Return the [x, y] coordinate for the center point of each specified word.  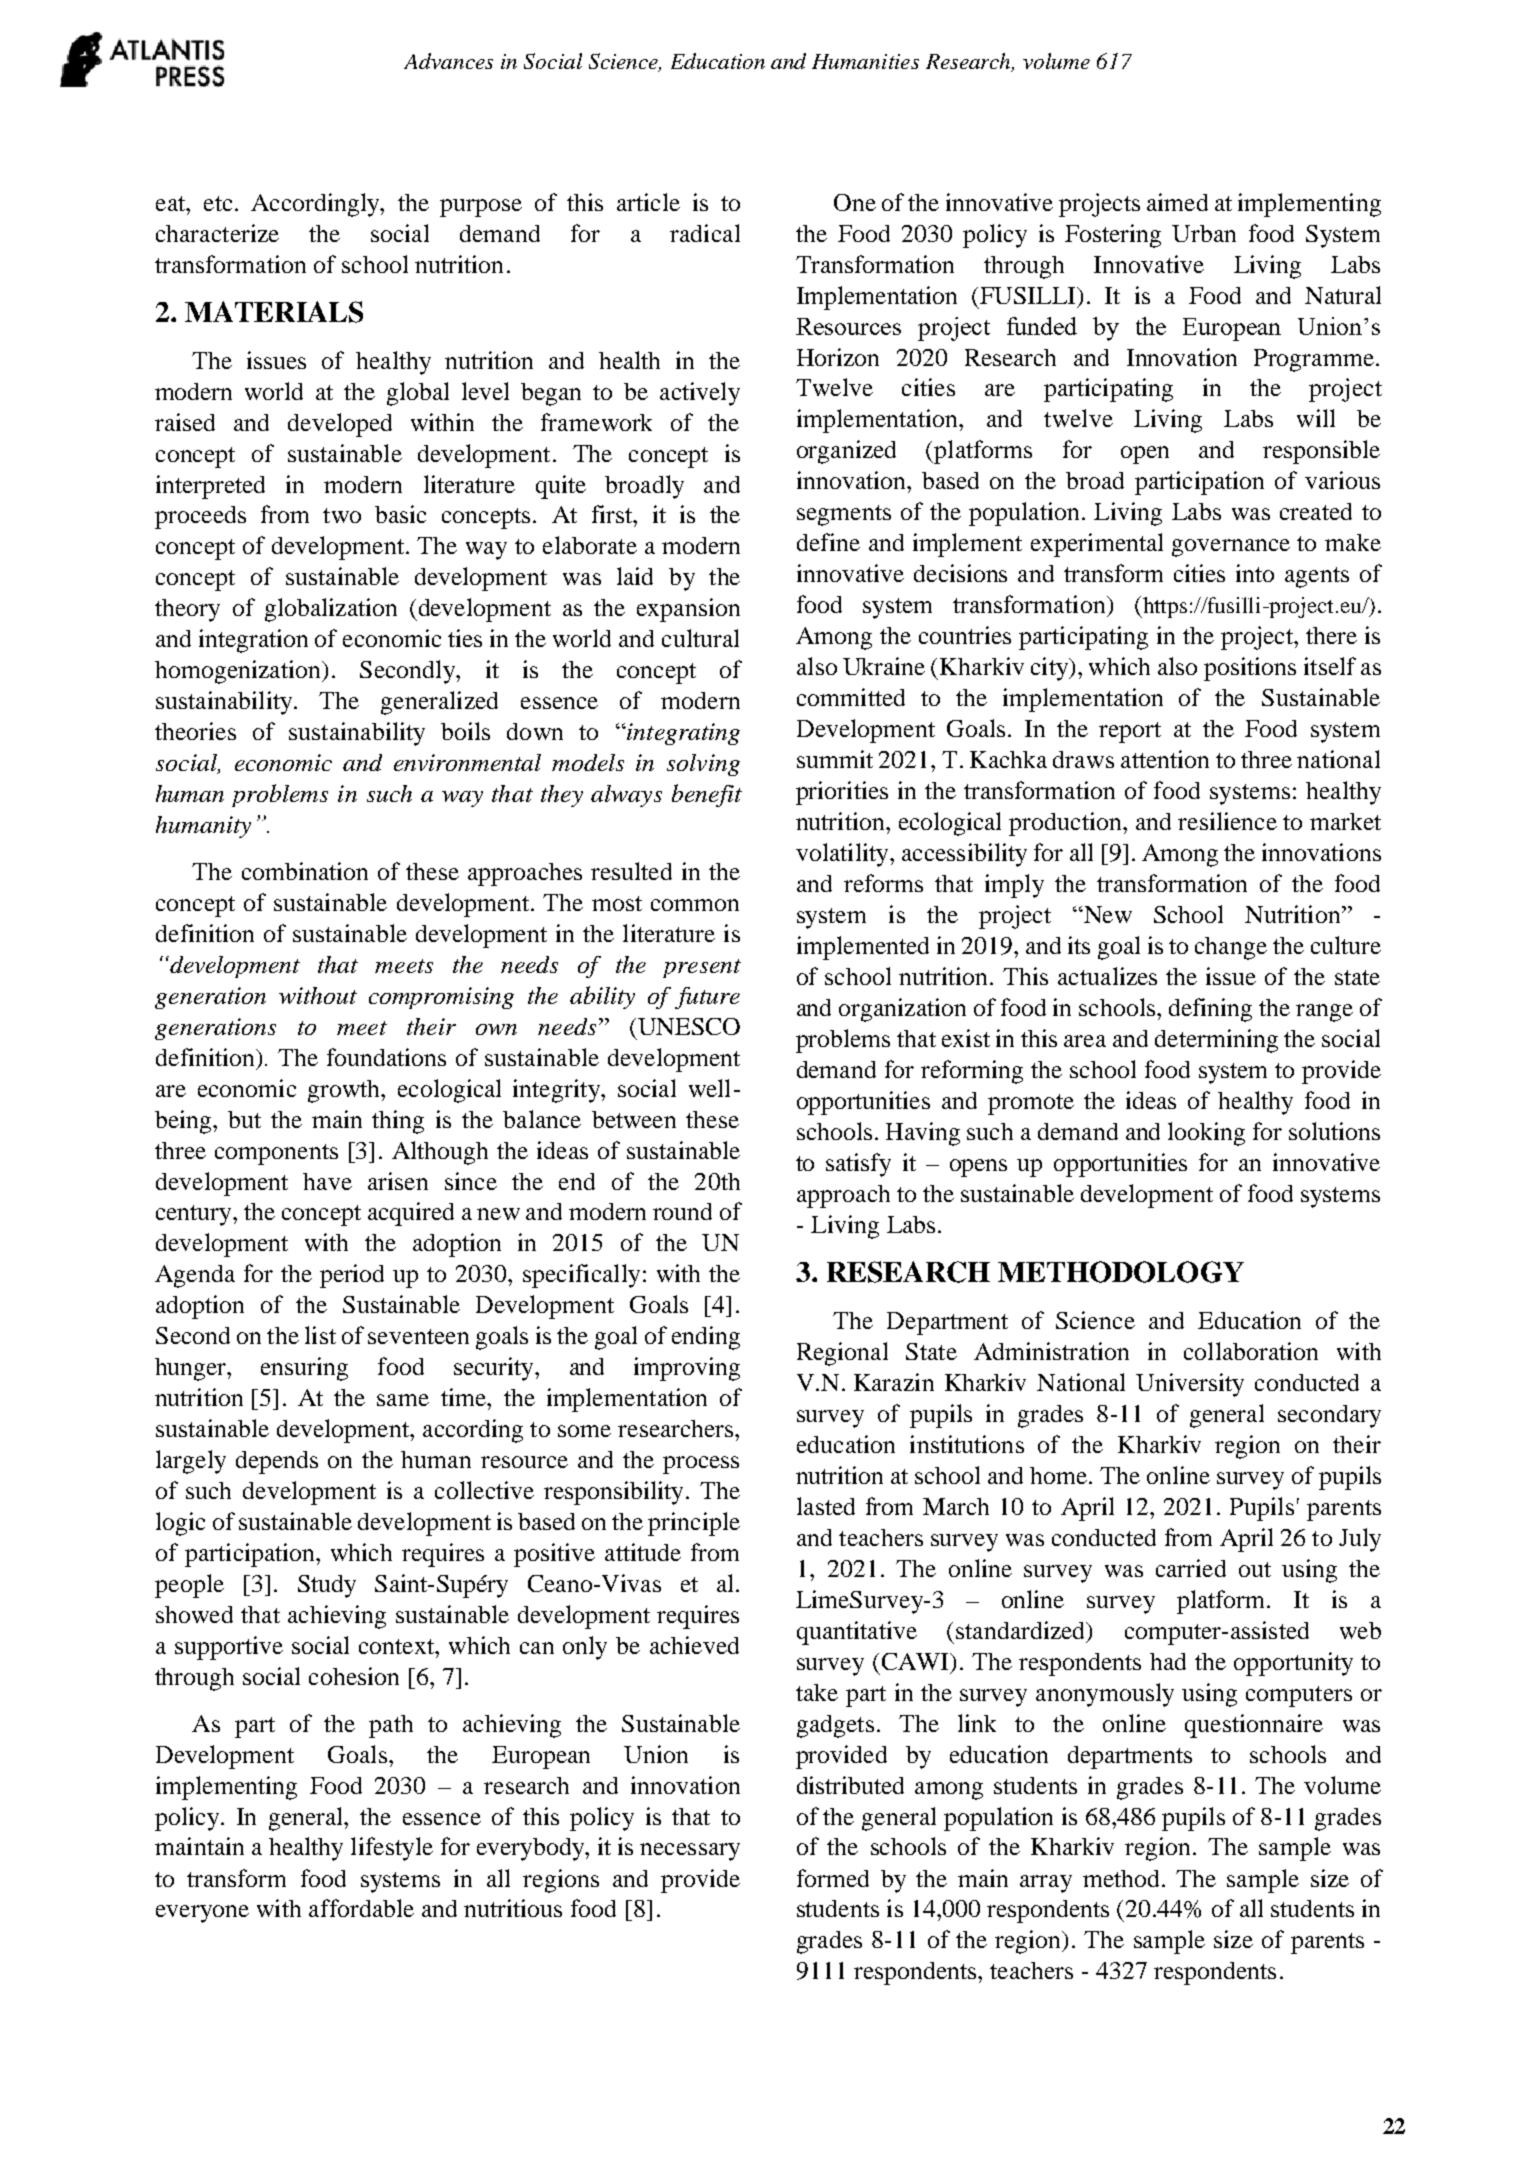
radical [705, 233]
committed [851, 697]
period [352, 1276]
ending [706, 1338]
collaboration [1251, 1351]
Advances [448, 61]
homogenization [239, 672]
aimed [1177, 202]
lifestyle [392, 1849]
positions [1250, 669]
